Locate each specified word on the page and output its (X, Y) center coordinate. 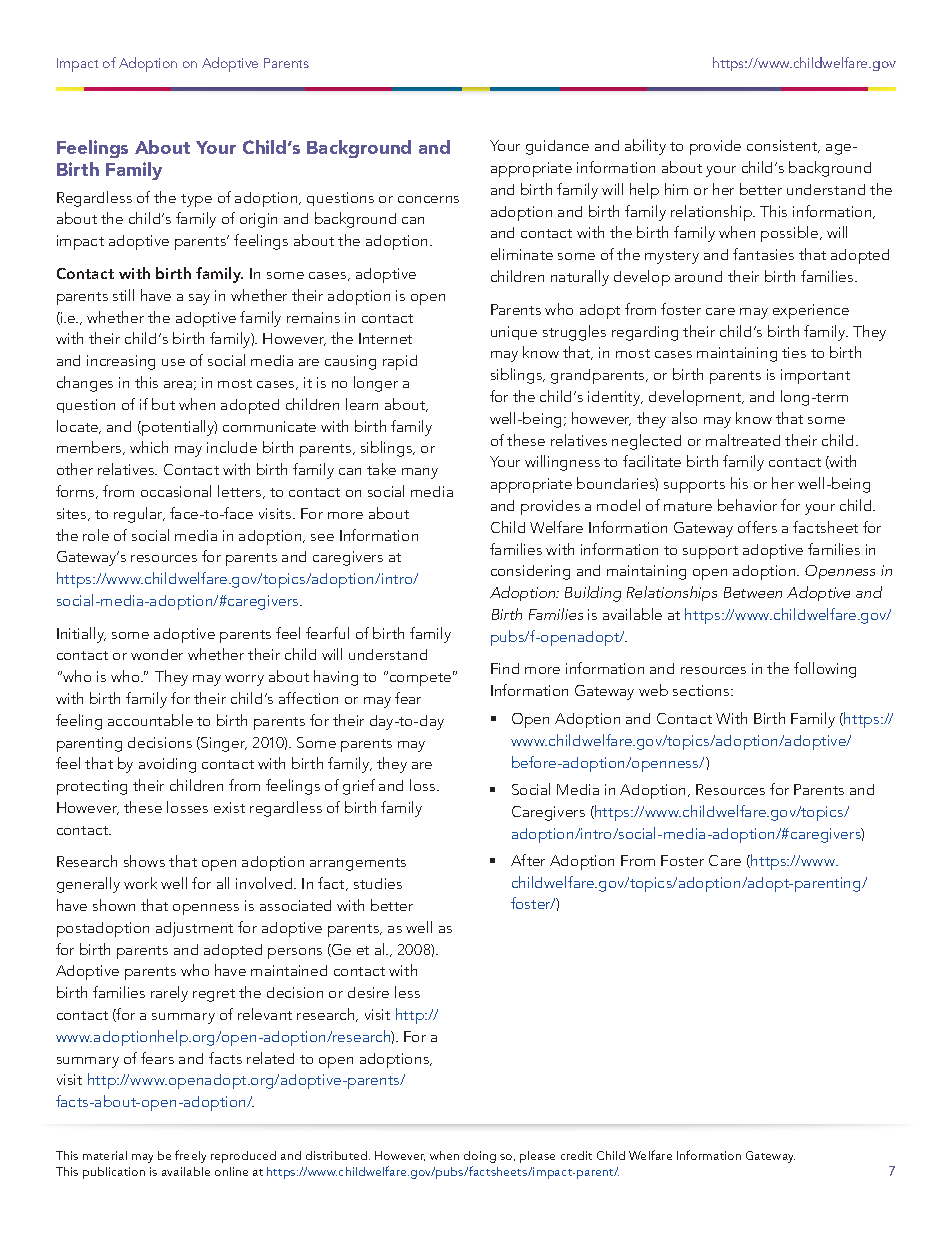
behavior (747, 505)
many (420, 473)
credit (576, 1155)
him (676, 189)
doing (480, 1157)
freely (190, 1156)
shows (144, 861)
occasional (176, 491)
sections (702, 690)
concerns (428, 199)
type (196, 200)
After (528, 860)
